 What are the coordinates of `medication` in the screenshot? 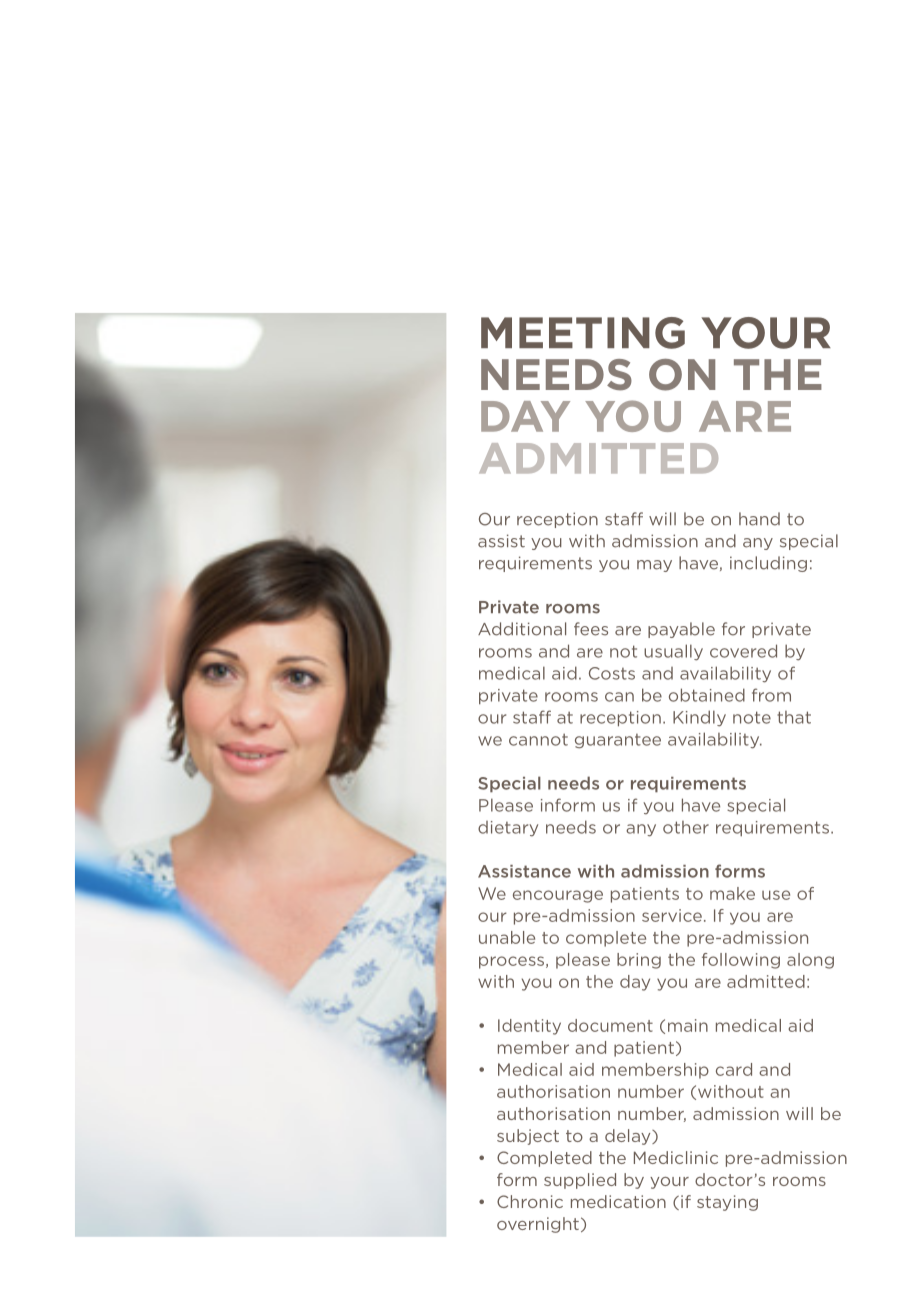 It's located at (618, 1201).
